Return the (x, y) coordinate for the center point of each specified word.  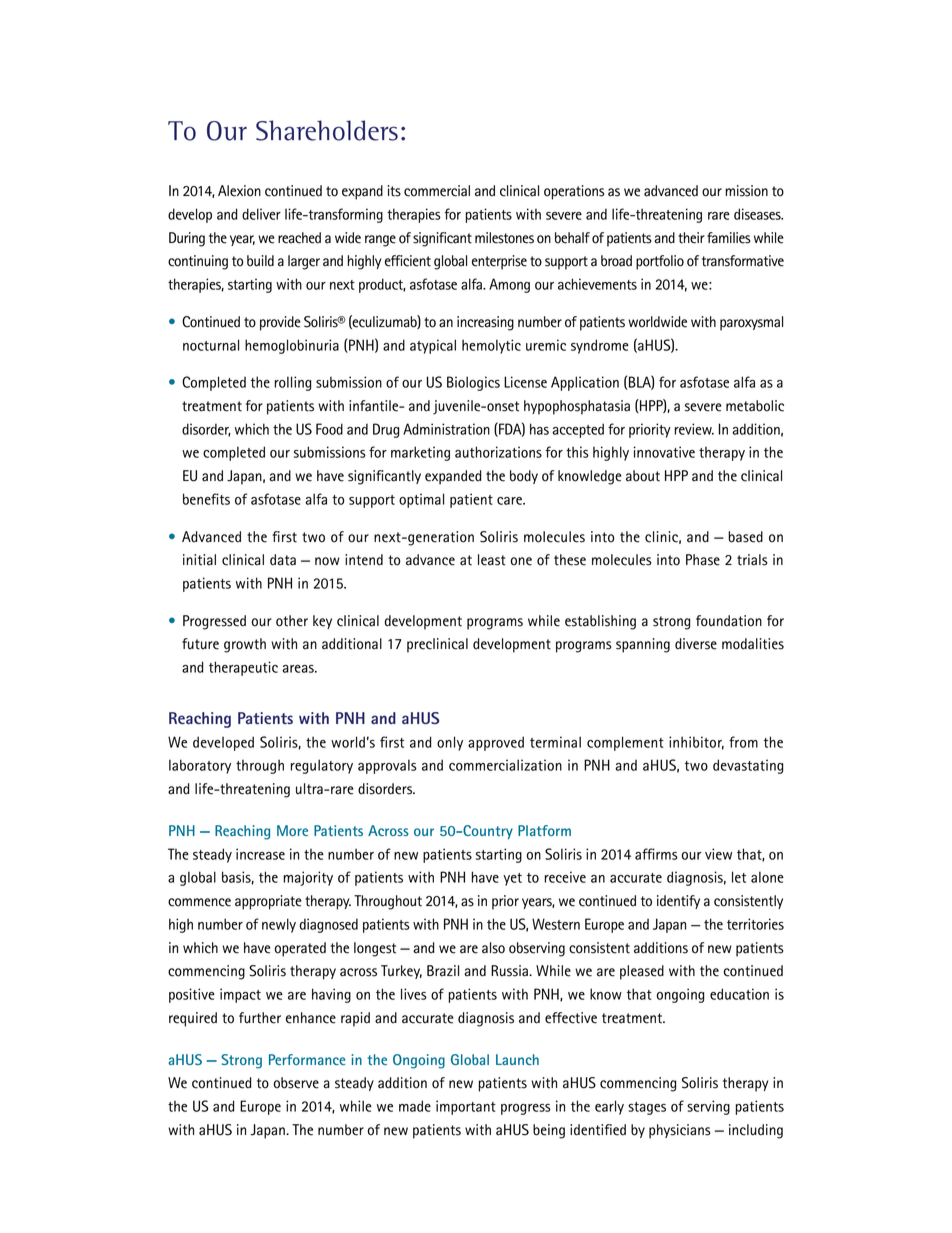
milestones (504, 238)
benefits (206, 499)
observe (296, 1083)
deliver (261, 214)
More (292, 830)
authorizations (498, 452)
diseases (758, 214)
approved (496, 743)
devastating (748, 766)
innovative (664, 452)
